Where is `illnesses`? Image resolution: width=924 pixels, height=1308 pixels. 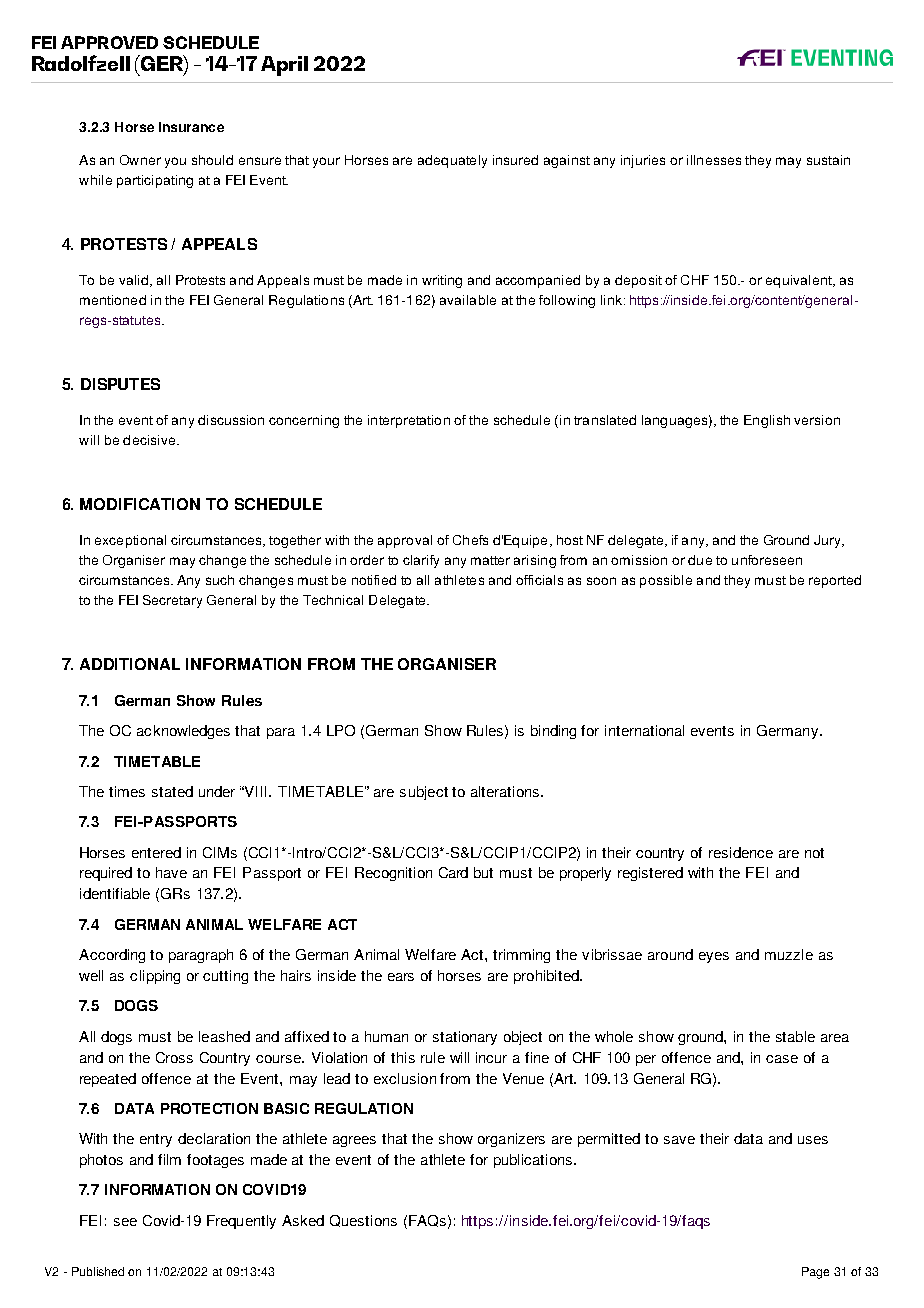 illnesses is located at coordinates (714, 160).
